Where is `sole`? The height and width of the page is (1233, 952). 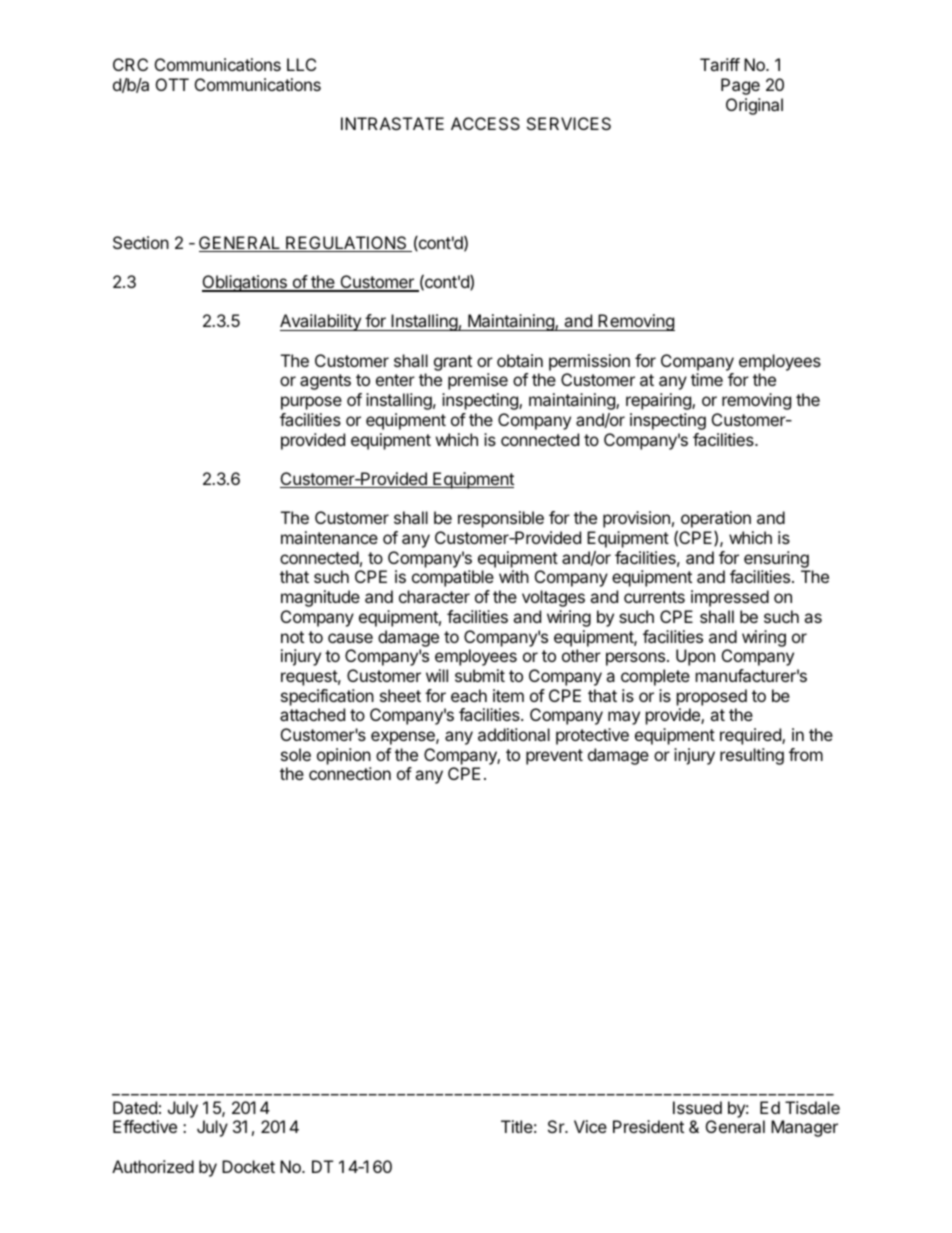 sole is located at coordinates (296, 754).
